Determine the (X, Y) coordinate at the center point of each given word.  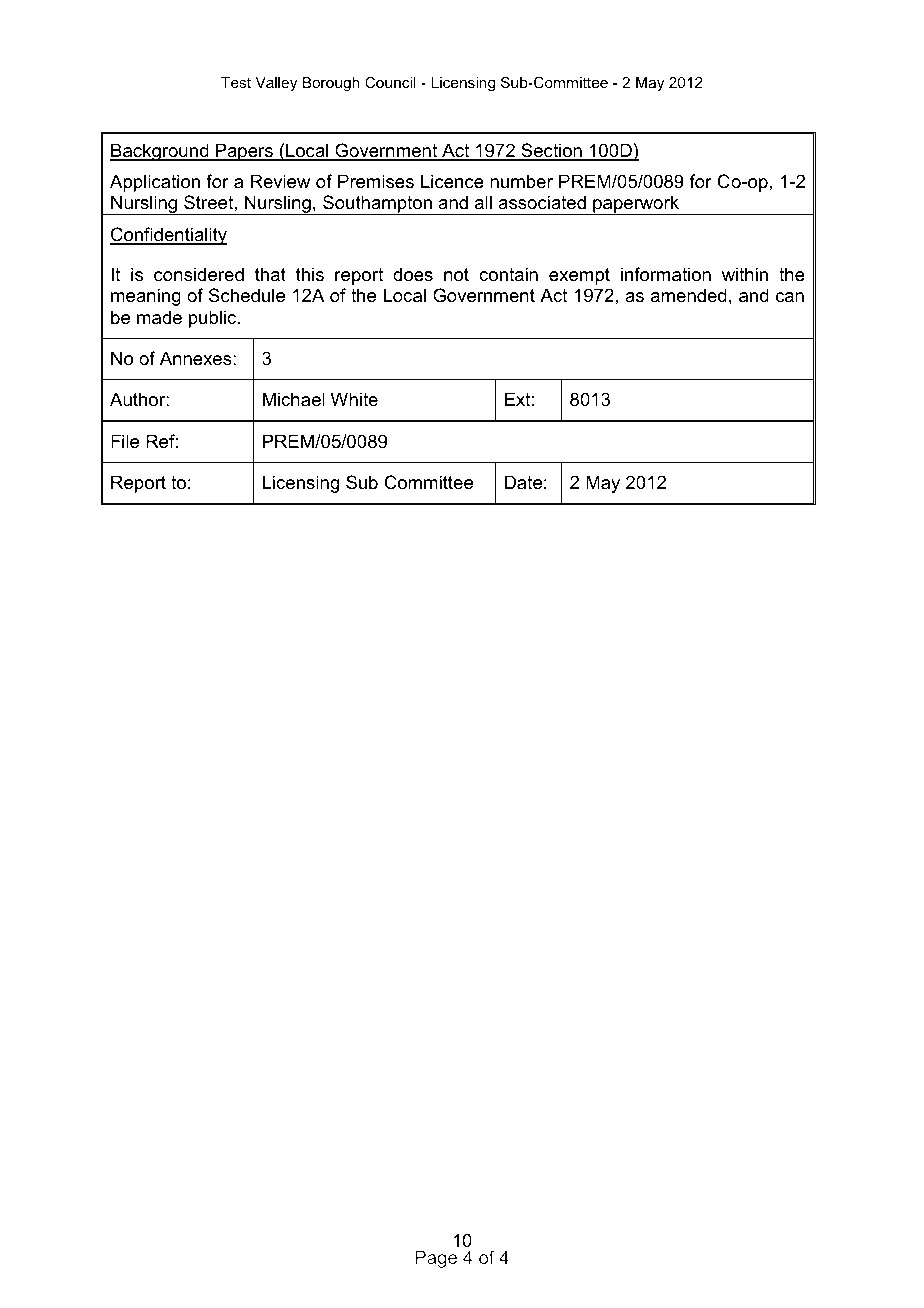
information (666, 274)
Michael (294, 399)
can (790, 297)
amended (689, 295)
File (125, 441)
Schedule (247, 295)
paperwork (636, 205)
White (354, 399)
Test (236, 82)
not (456, 275)
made (159, 317)
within (745, 274)
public (214, 319)
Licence (452, 181)
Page (436, 1259)
